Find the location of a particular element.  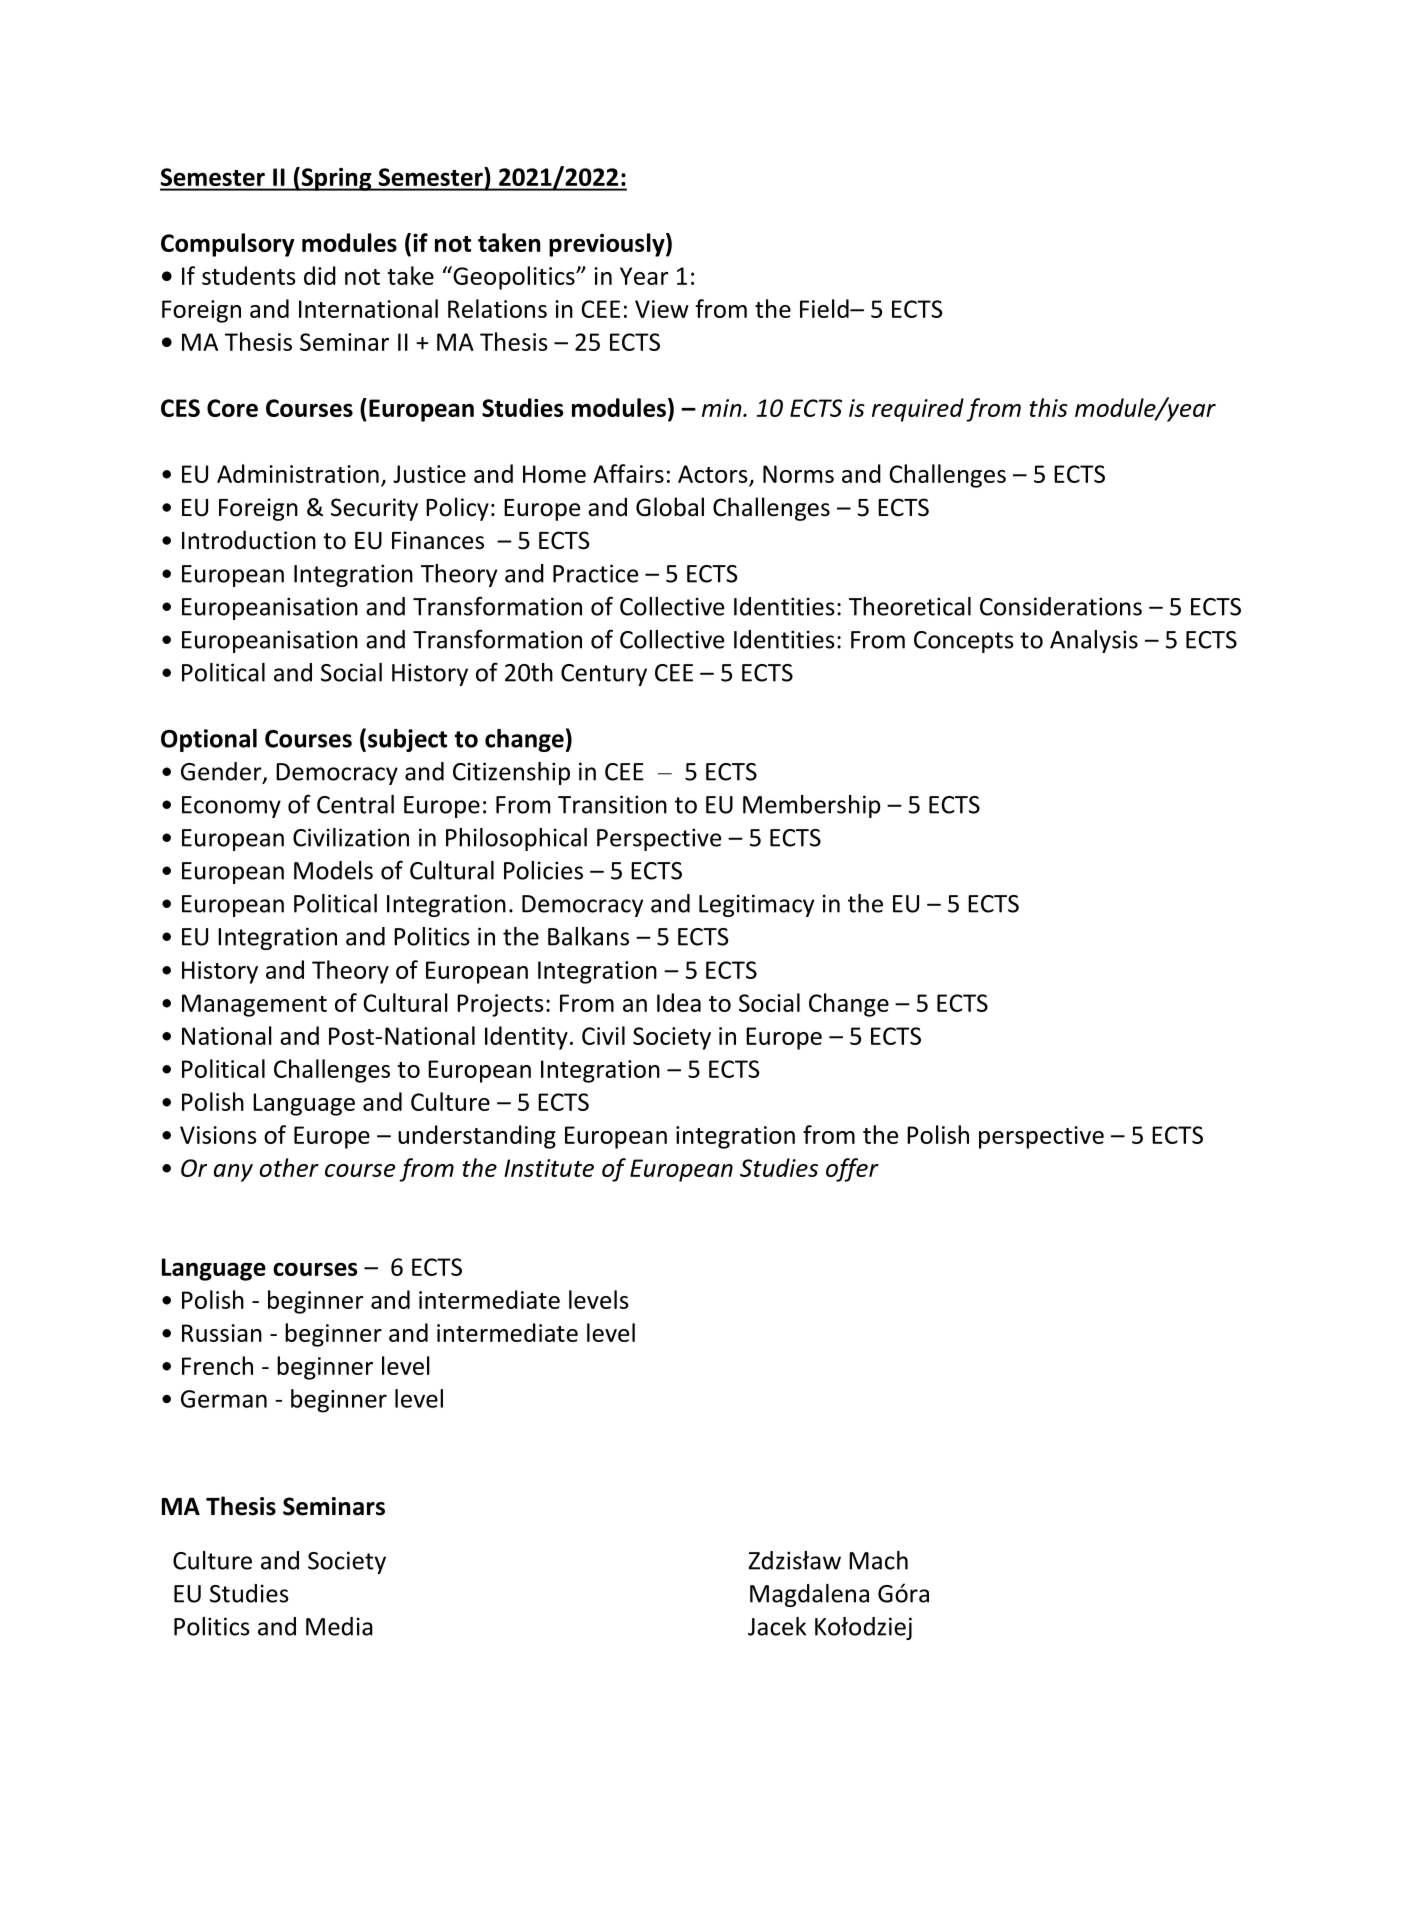

Legitimacy is located at coordinates (756, 905).
